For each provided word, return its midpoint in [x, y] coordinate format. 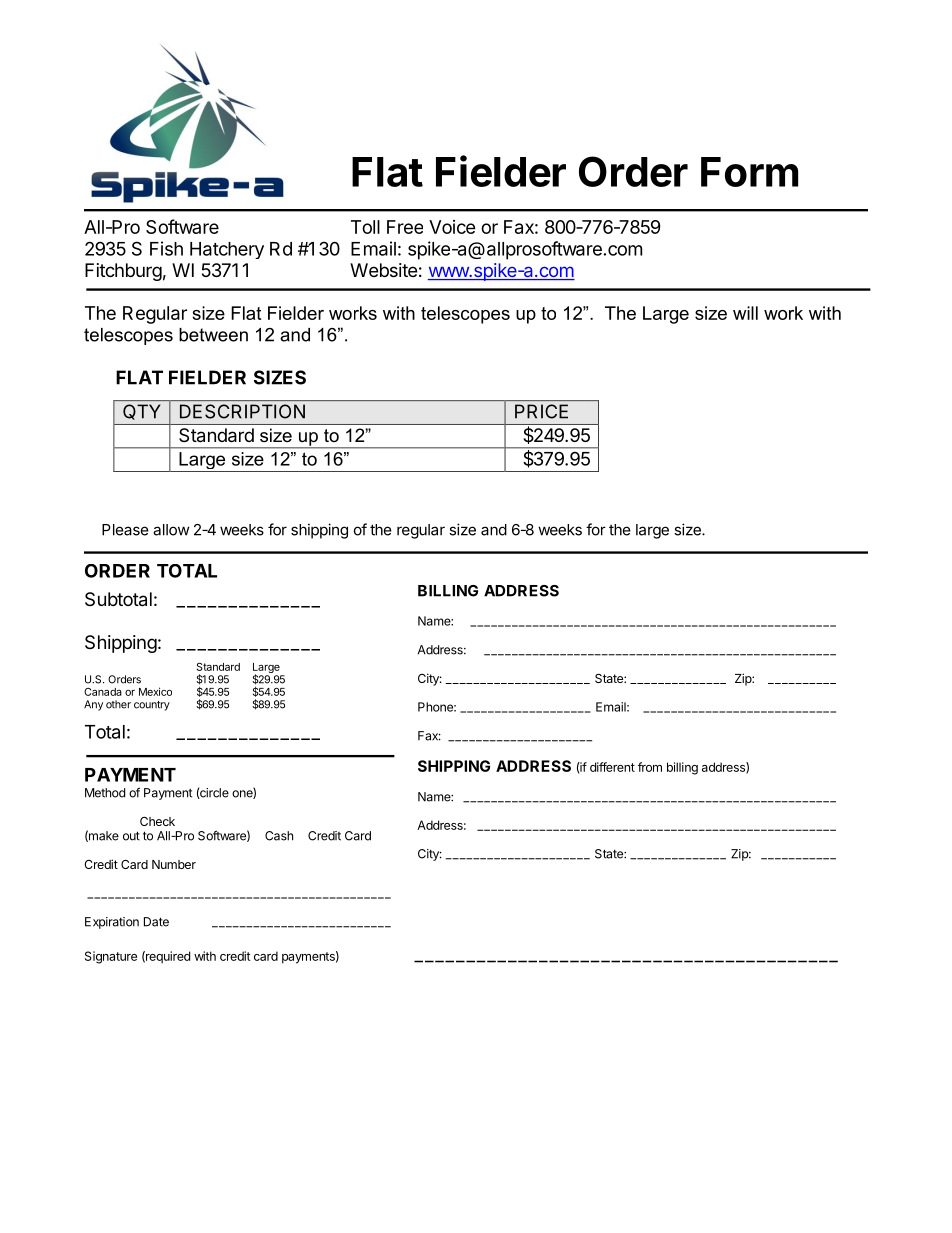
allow [171, 530]
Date [156, 922]
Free [405, 227]
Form [749, 172]
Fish [166, 248]
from [650, 767]
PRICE [541, 411]
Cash [279, 836]
